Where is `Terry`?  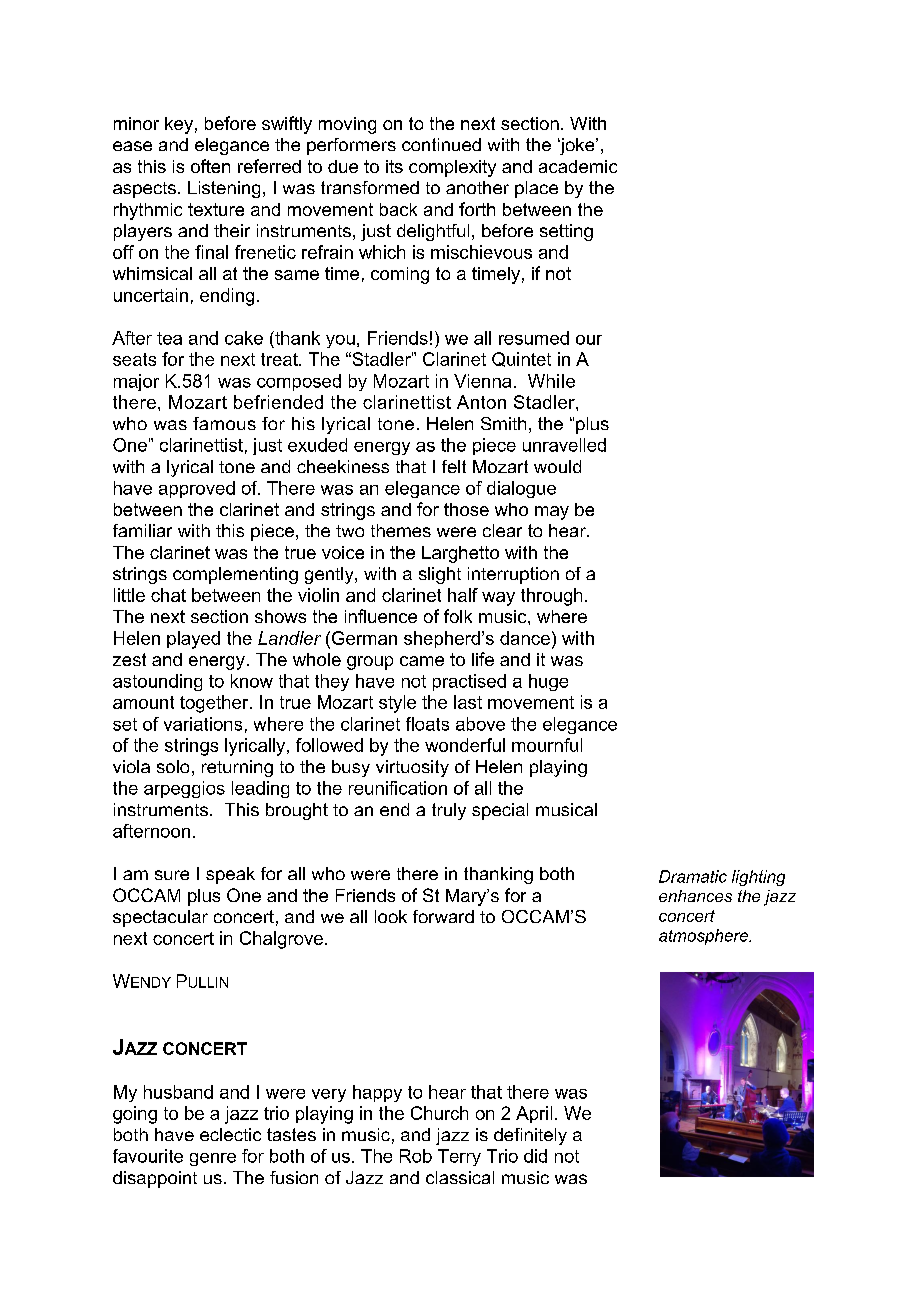
Terry is located at coordinates (459, 1157).
